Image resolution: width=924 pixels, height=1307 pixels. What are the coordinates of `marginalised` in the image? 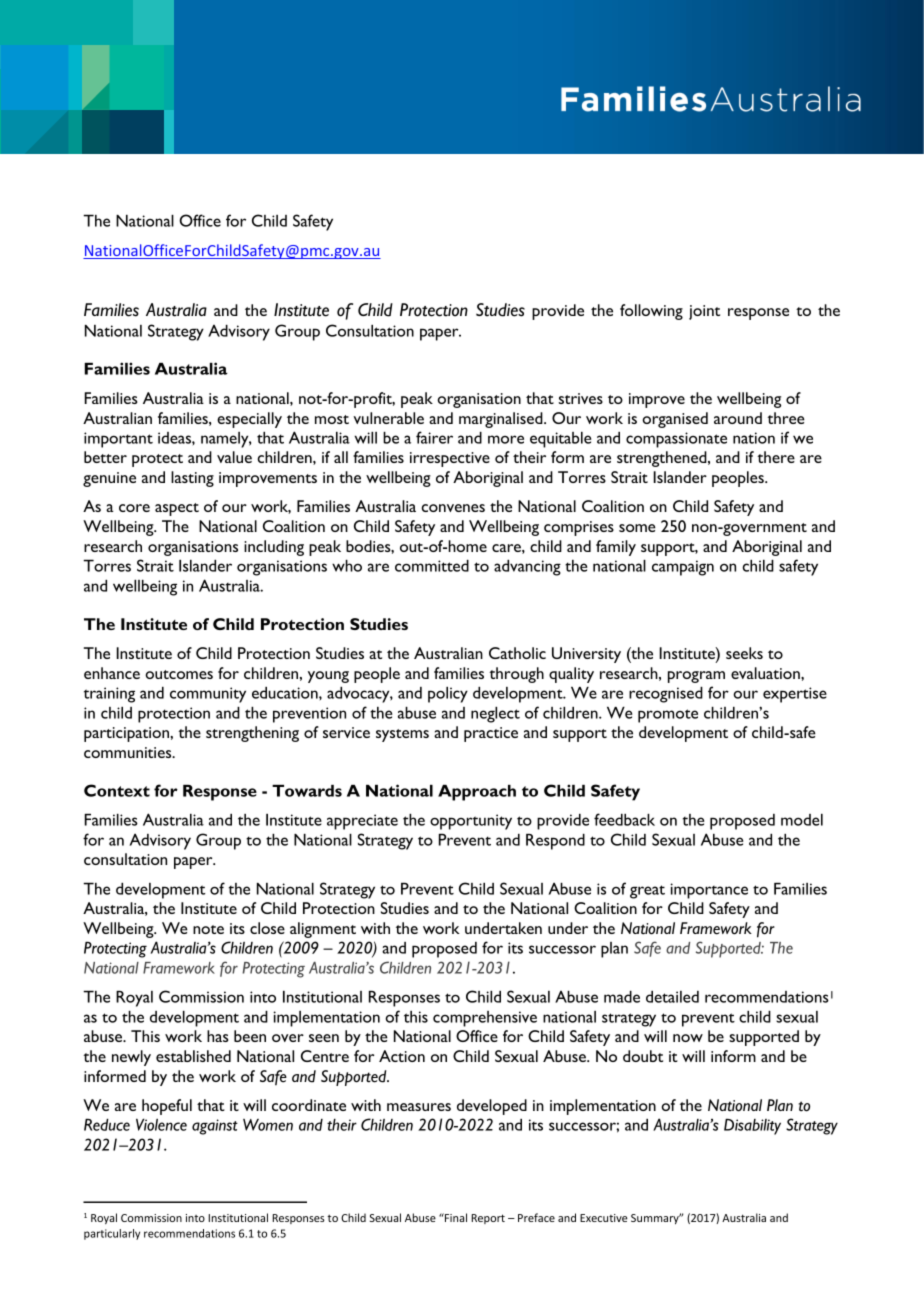 It's located at (502, 420).
